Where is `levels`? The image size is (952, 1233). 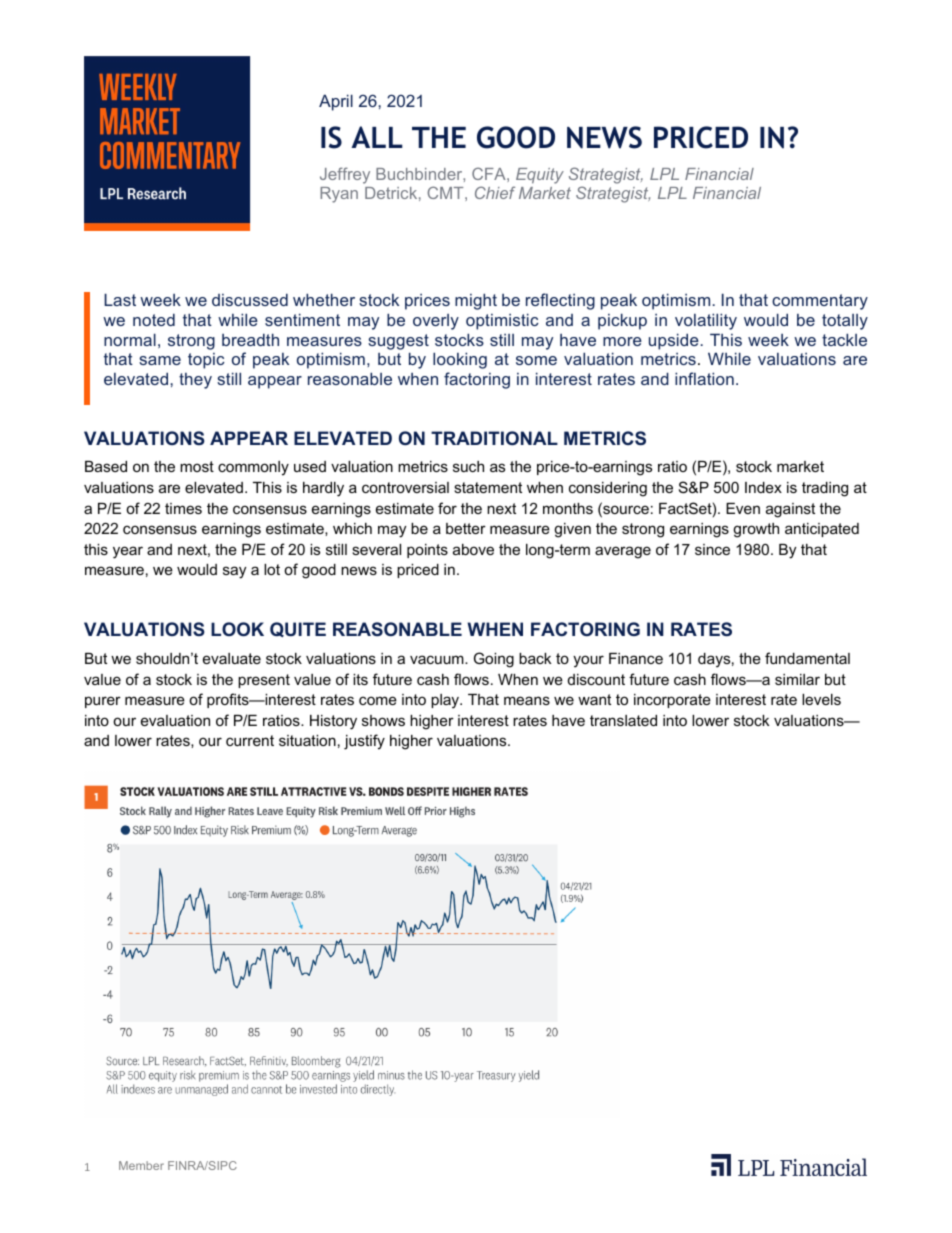
levels is located at coordinates (821, 699).
